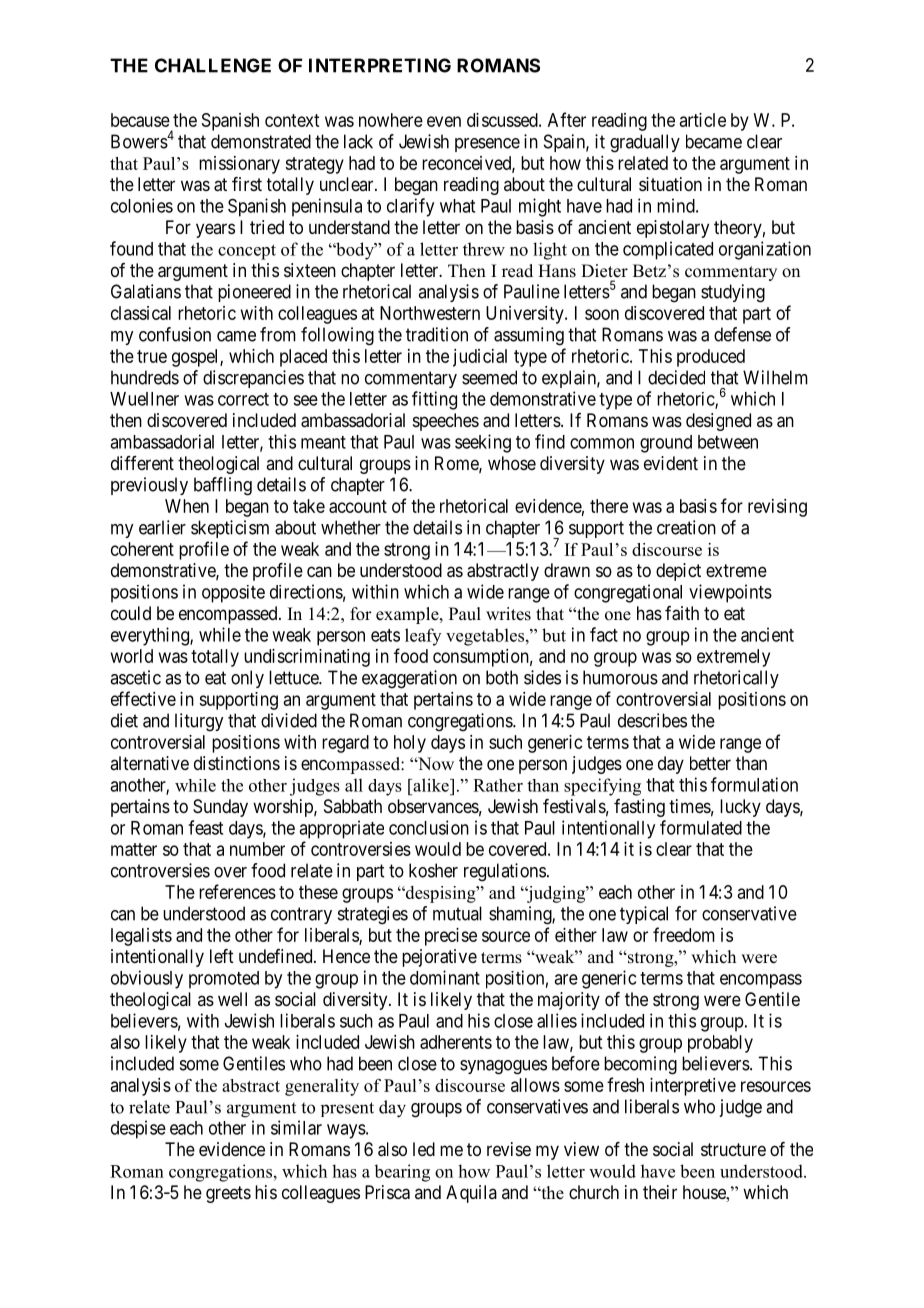 This screenshot has width=924, height=1308. Describe the element at coordinates (430, 313) in the screenshot. I see `Northwestern` at that location.
